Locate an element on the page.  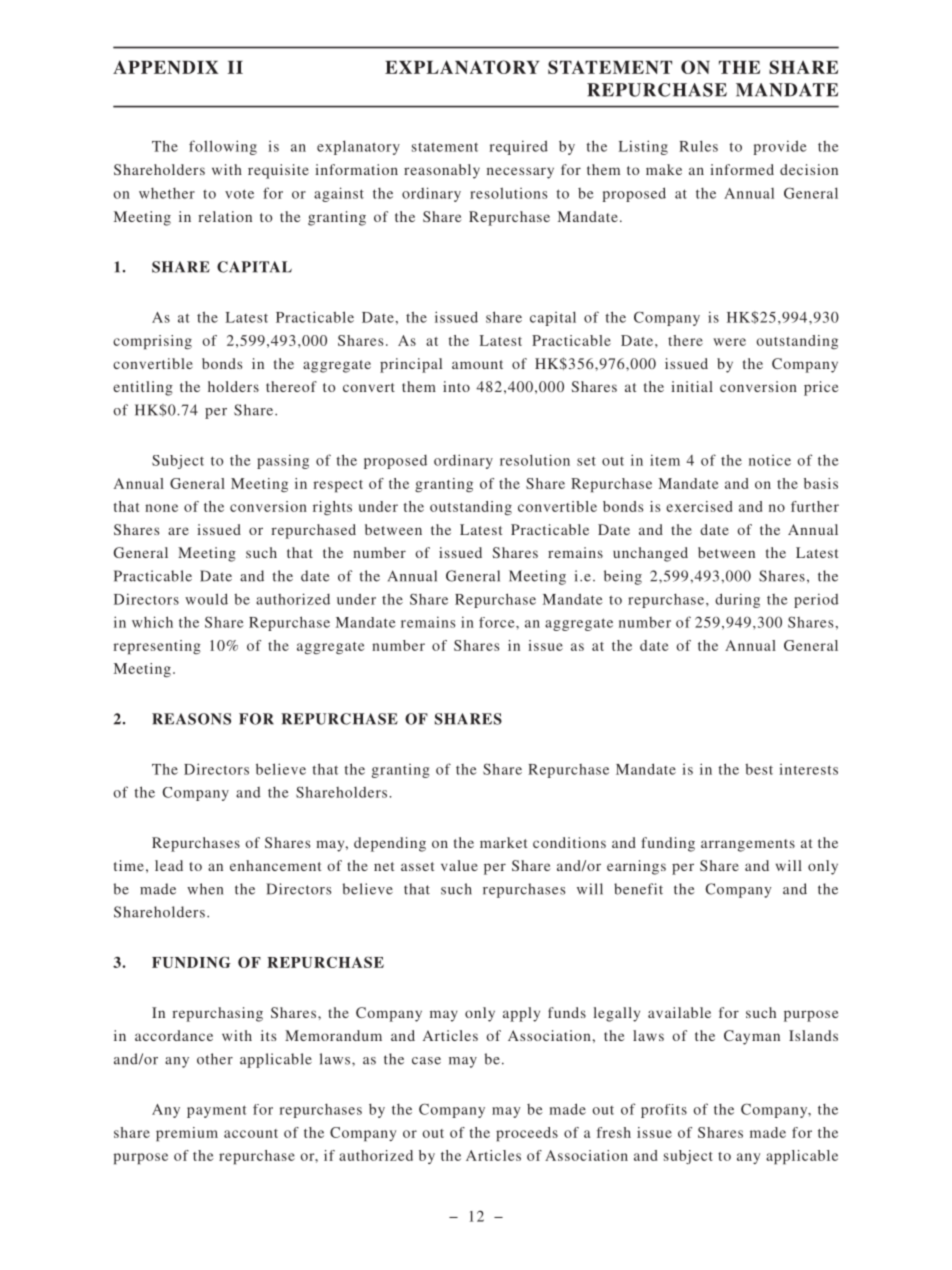
force is located at coordinates (498, 622).
